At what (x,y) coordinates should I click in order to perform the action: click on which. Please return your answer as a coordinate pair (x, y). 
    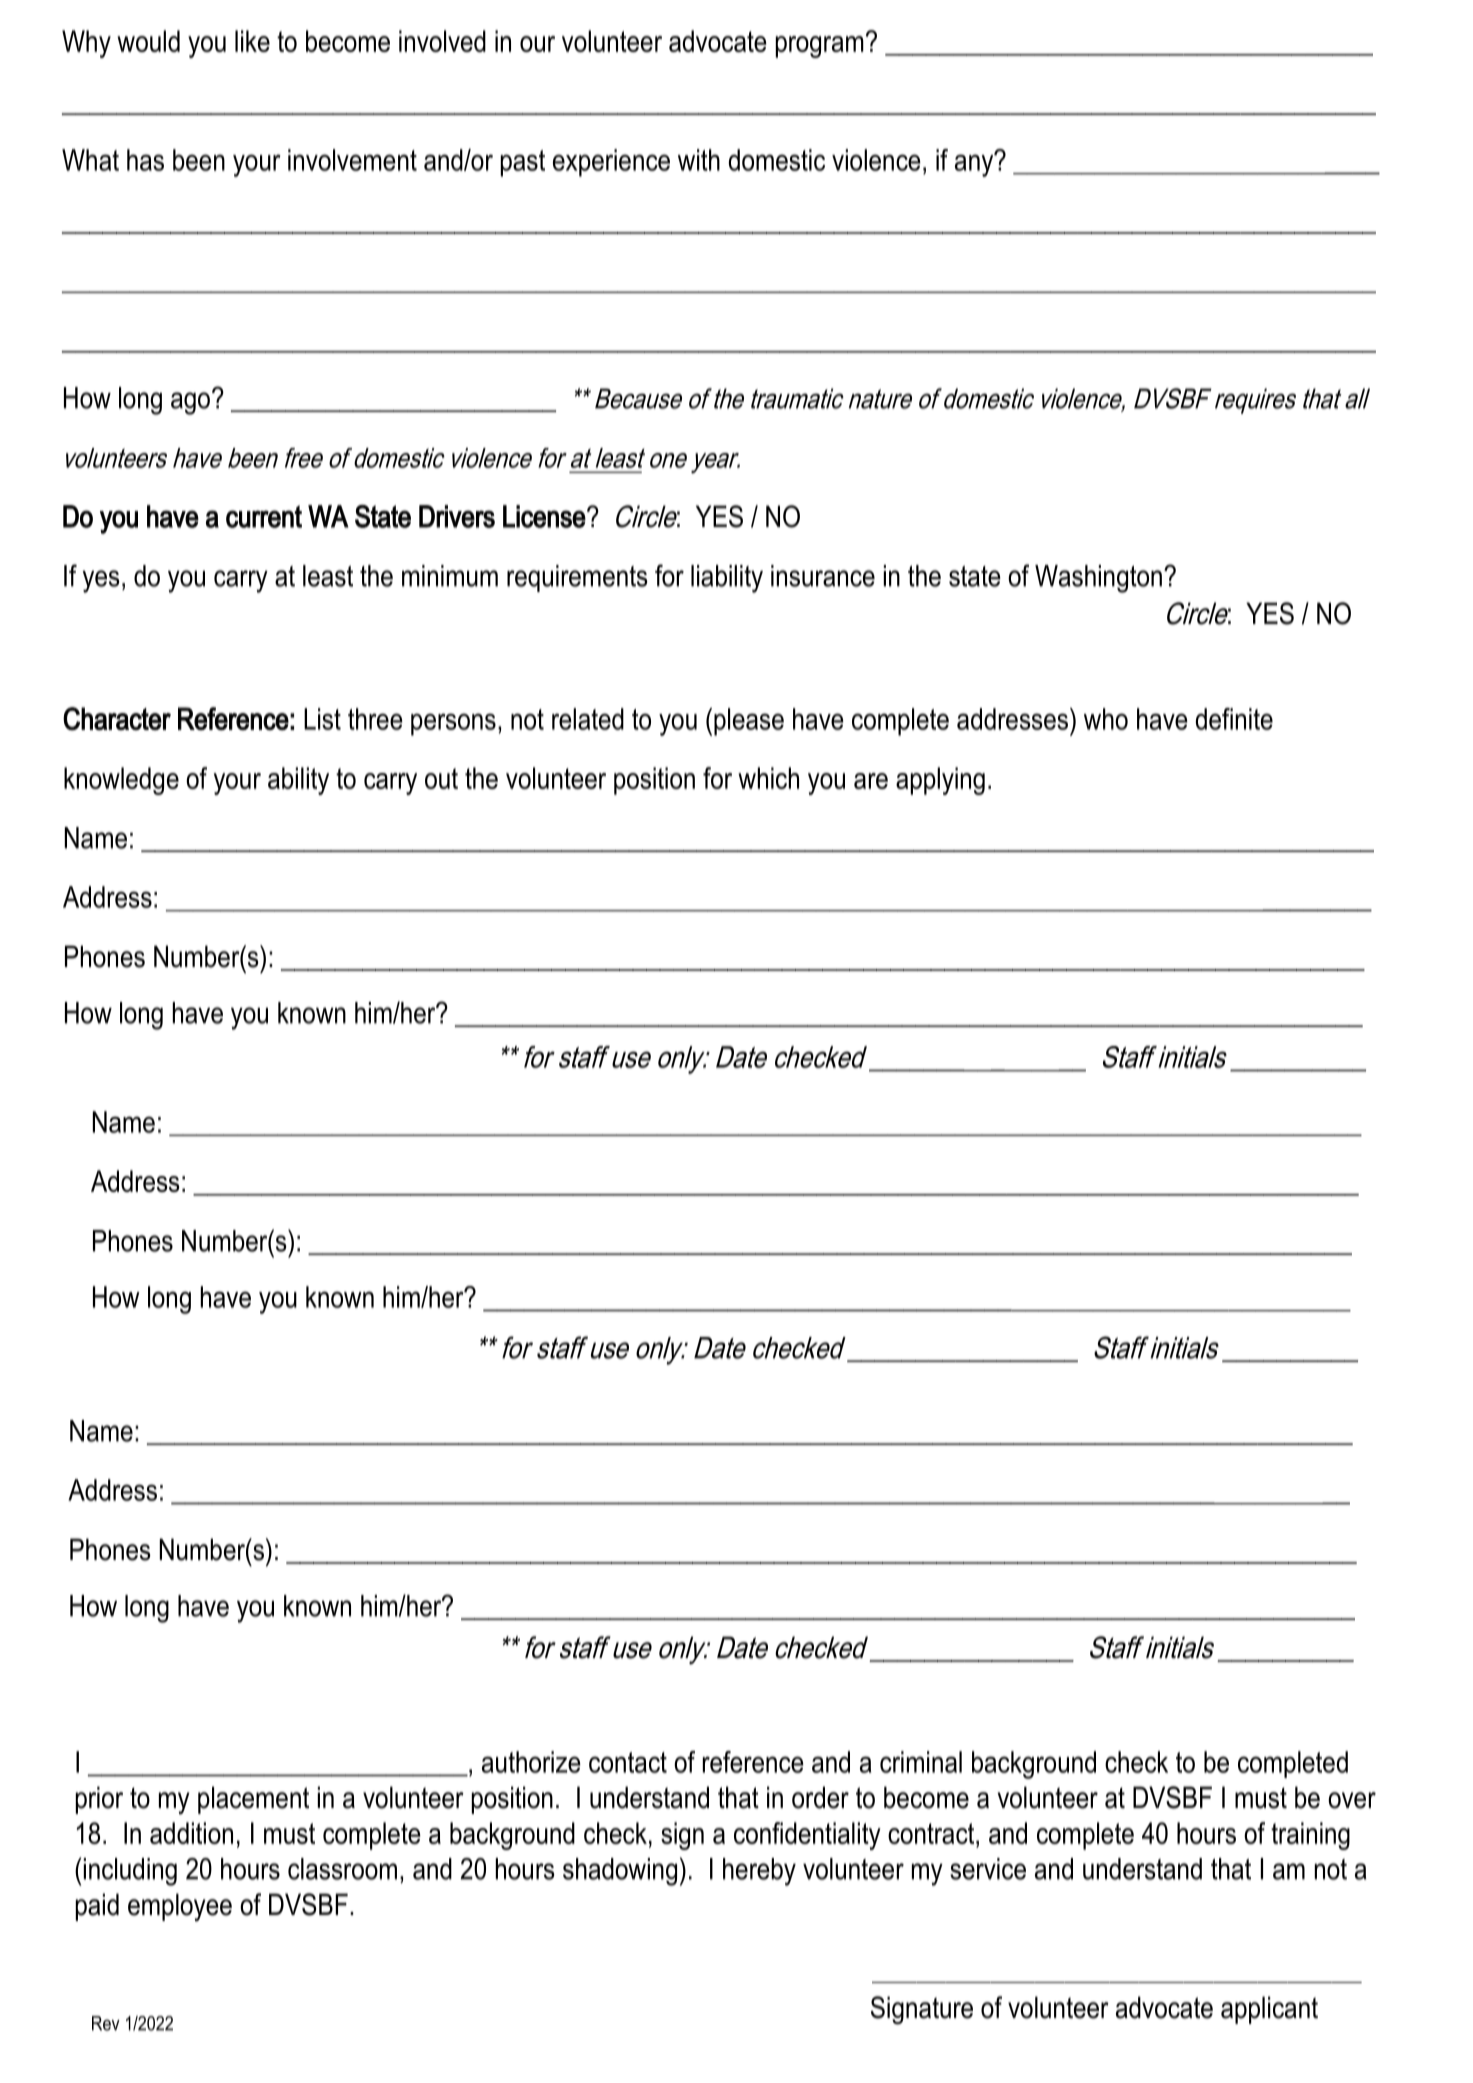
    Looking at the image, I should click on (768, 778).
